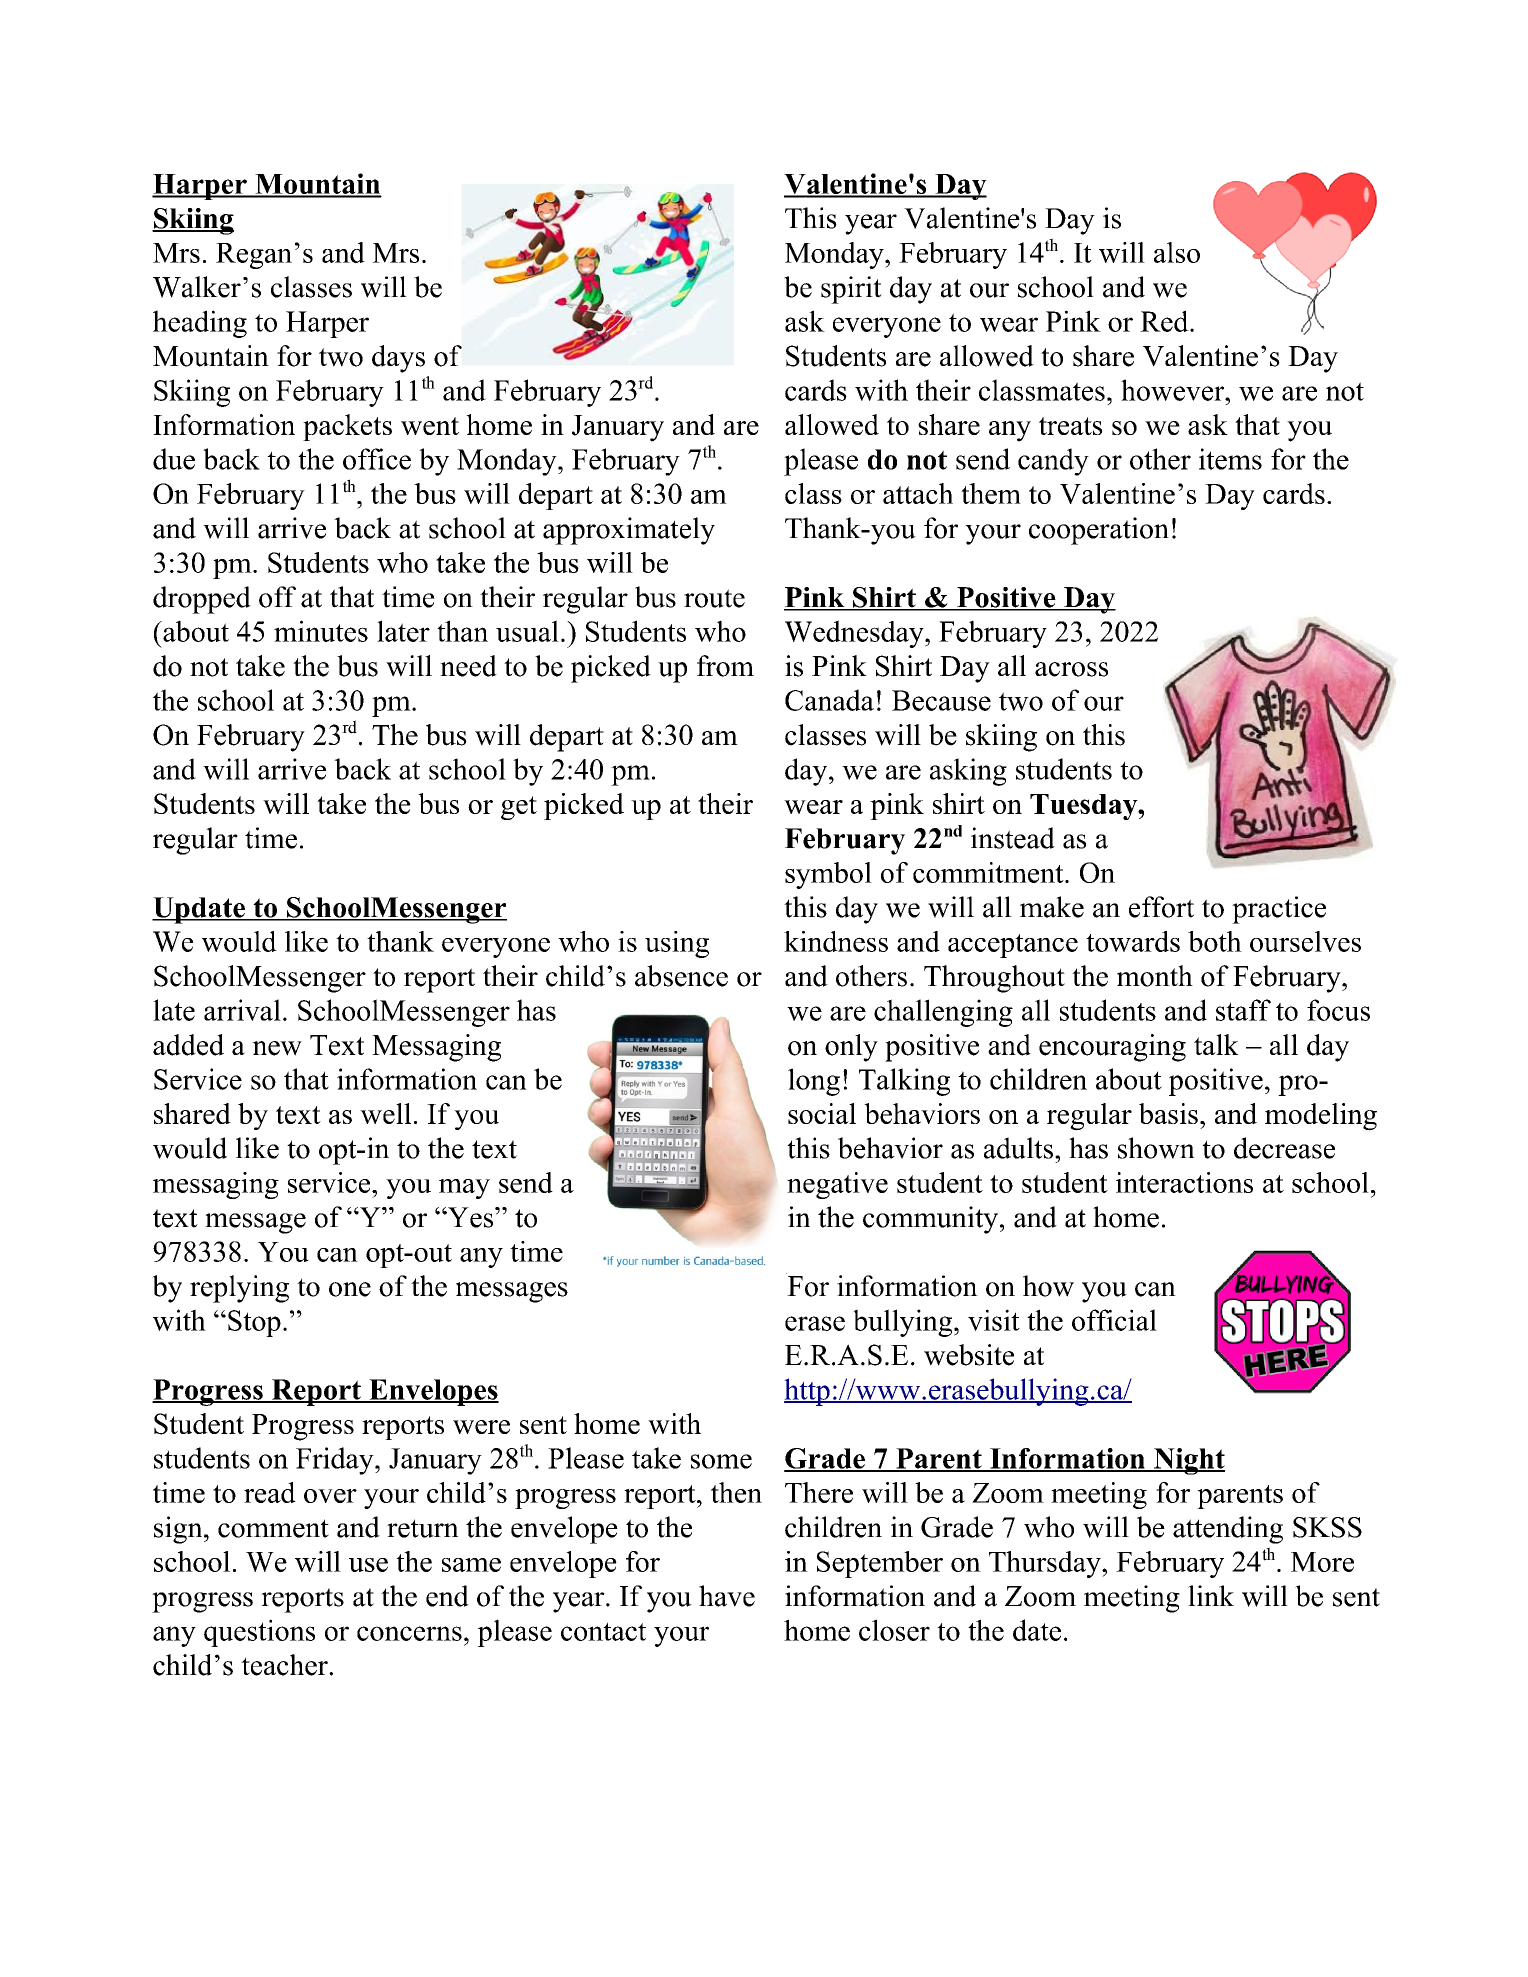  What do you see at coordinates (851, 290) in the screenshot?
I see `spirit` at bounding box center [851, 290].
